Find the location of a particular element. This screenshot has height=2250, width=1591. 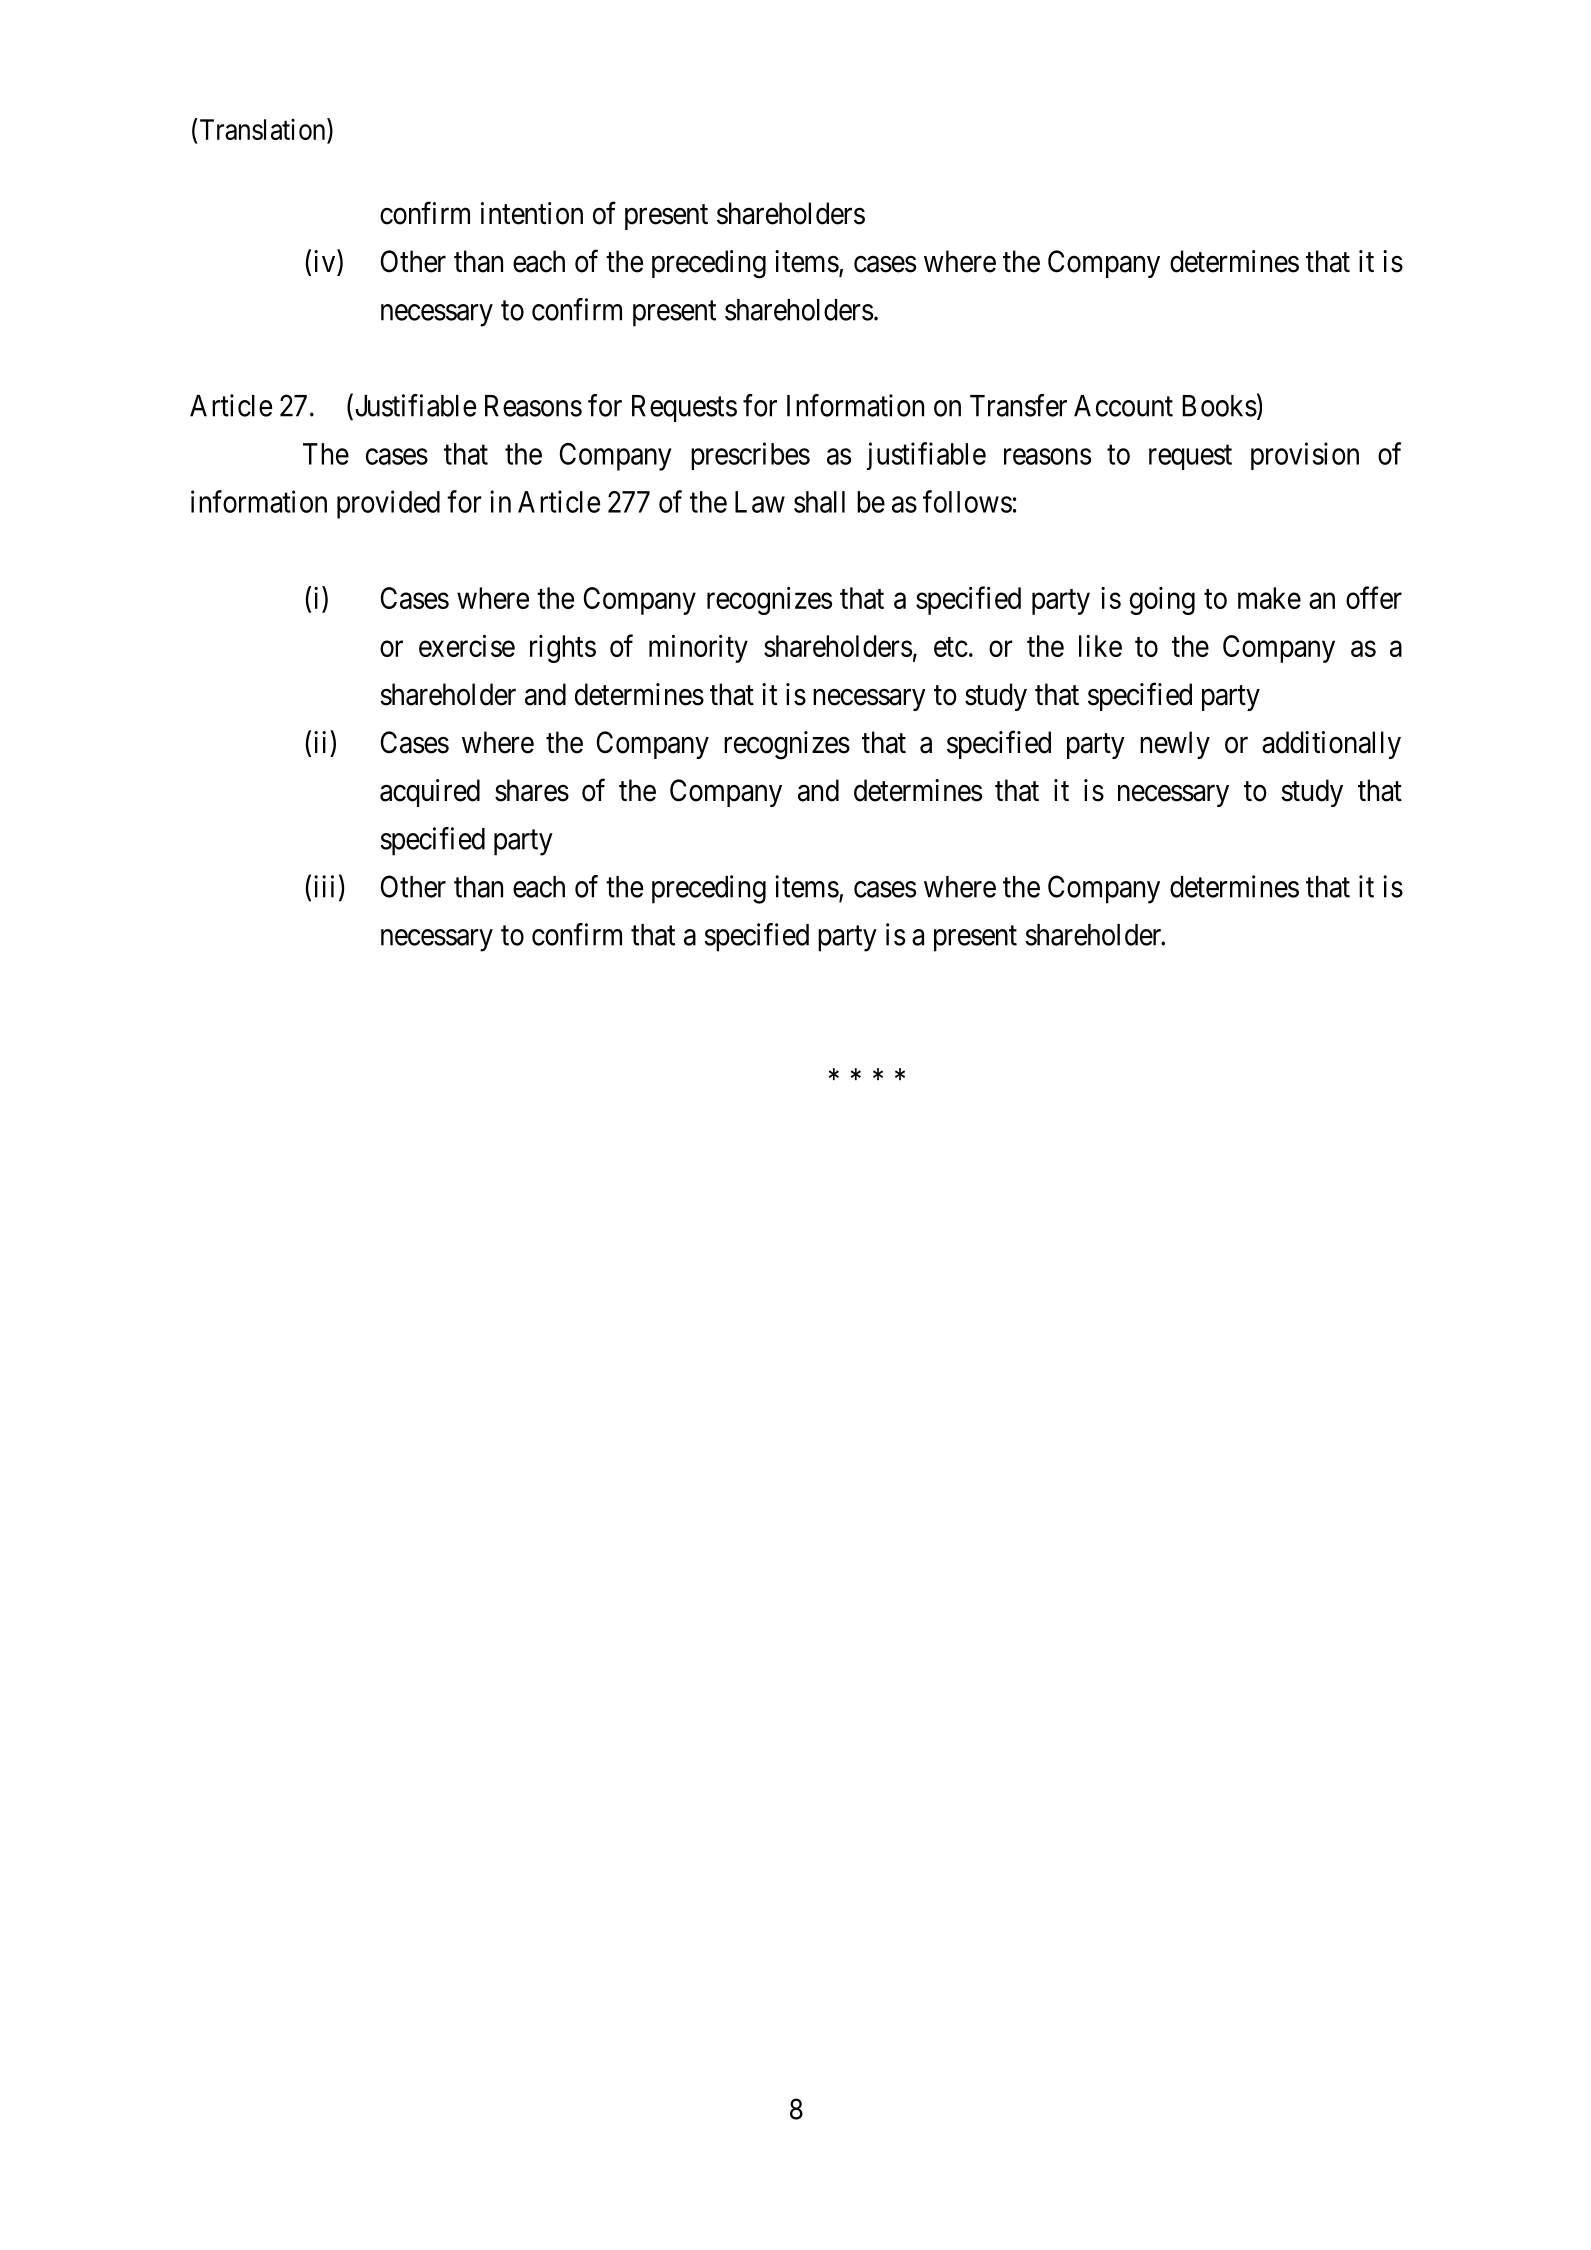

Translation is located at coordinates (262, 129).
